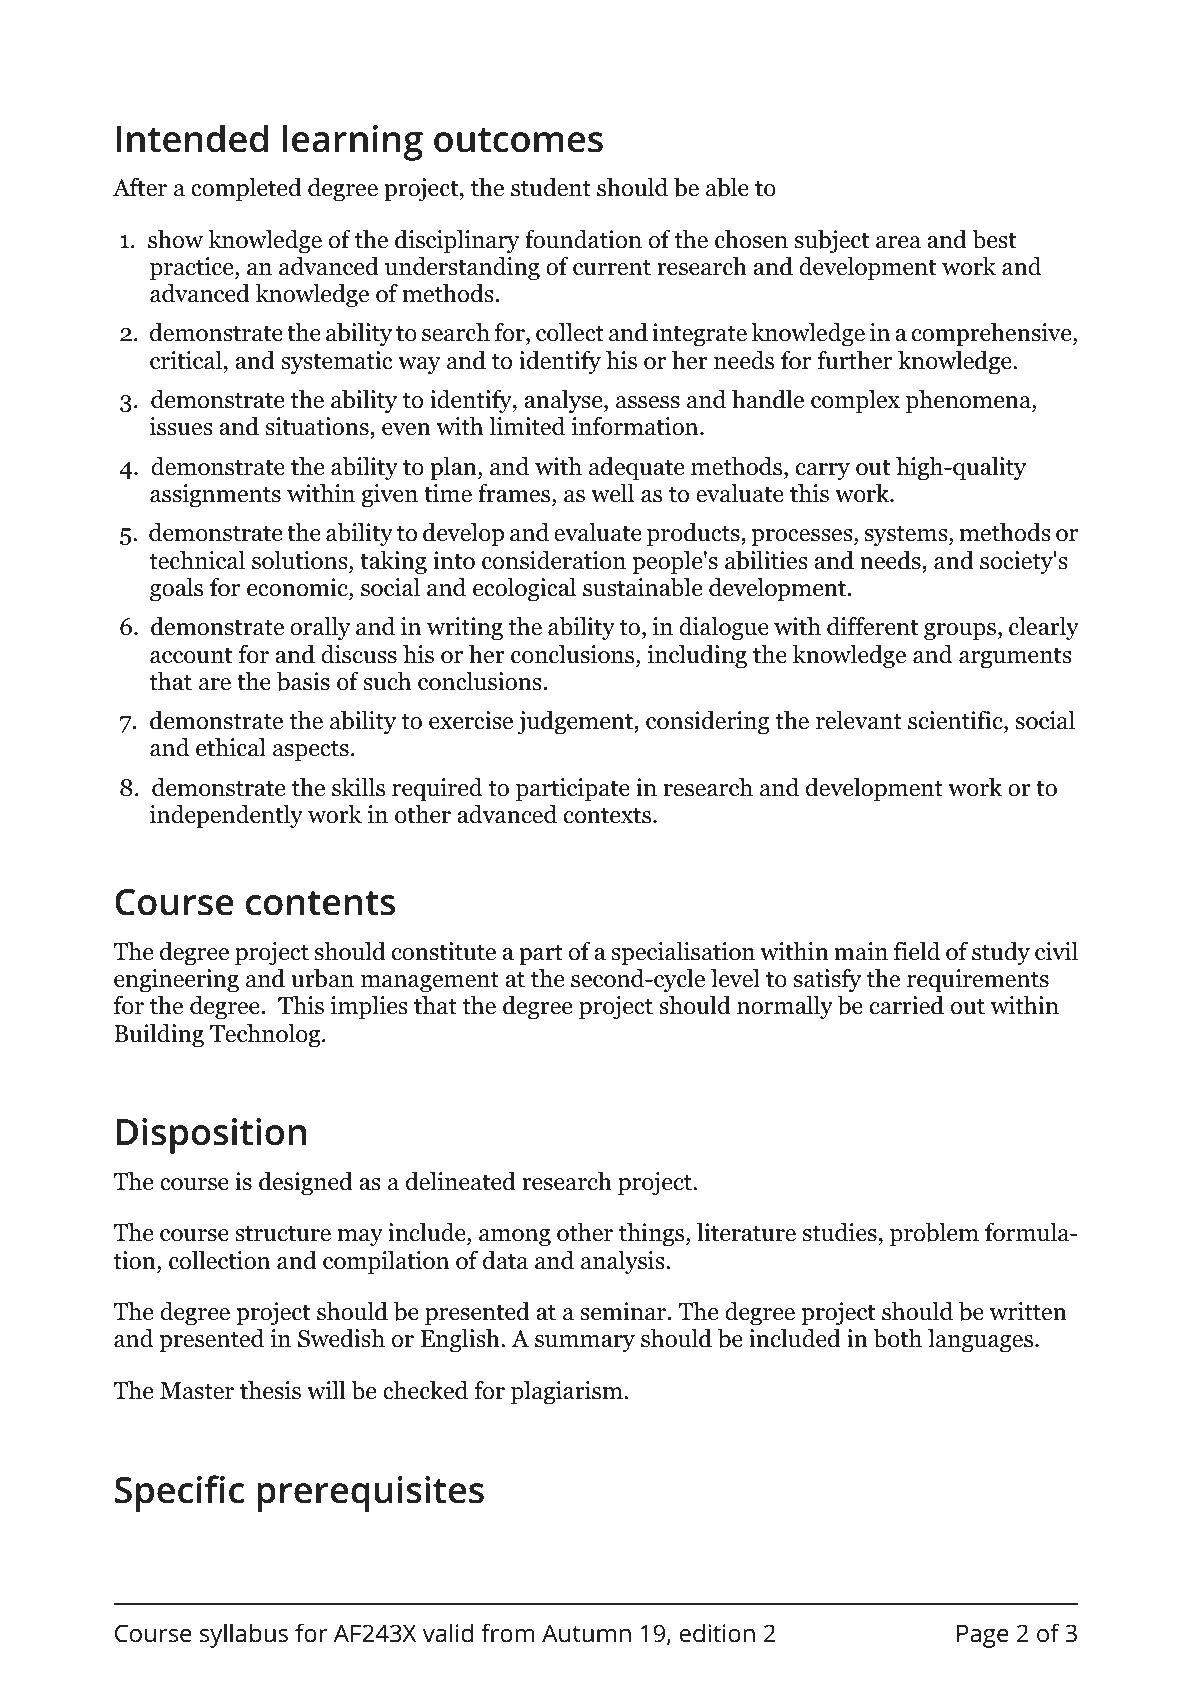  What do you see at coordinates (551, 187) in the screenshot?
I see `student` at bounding box center [551, 187].
